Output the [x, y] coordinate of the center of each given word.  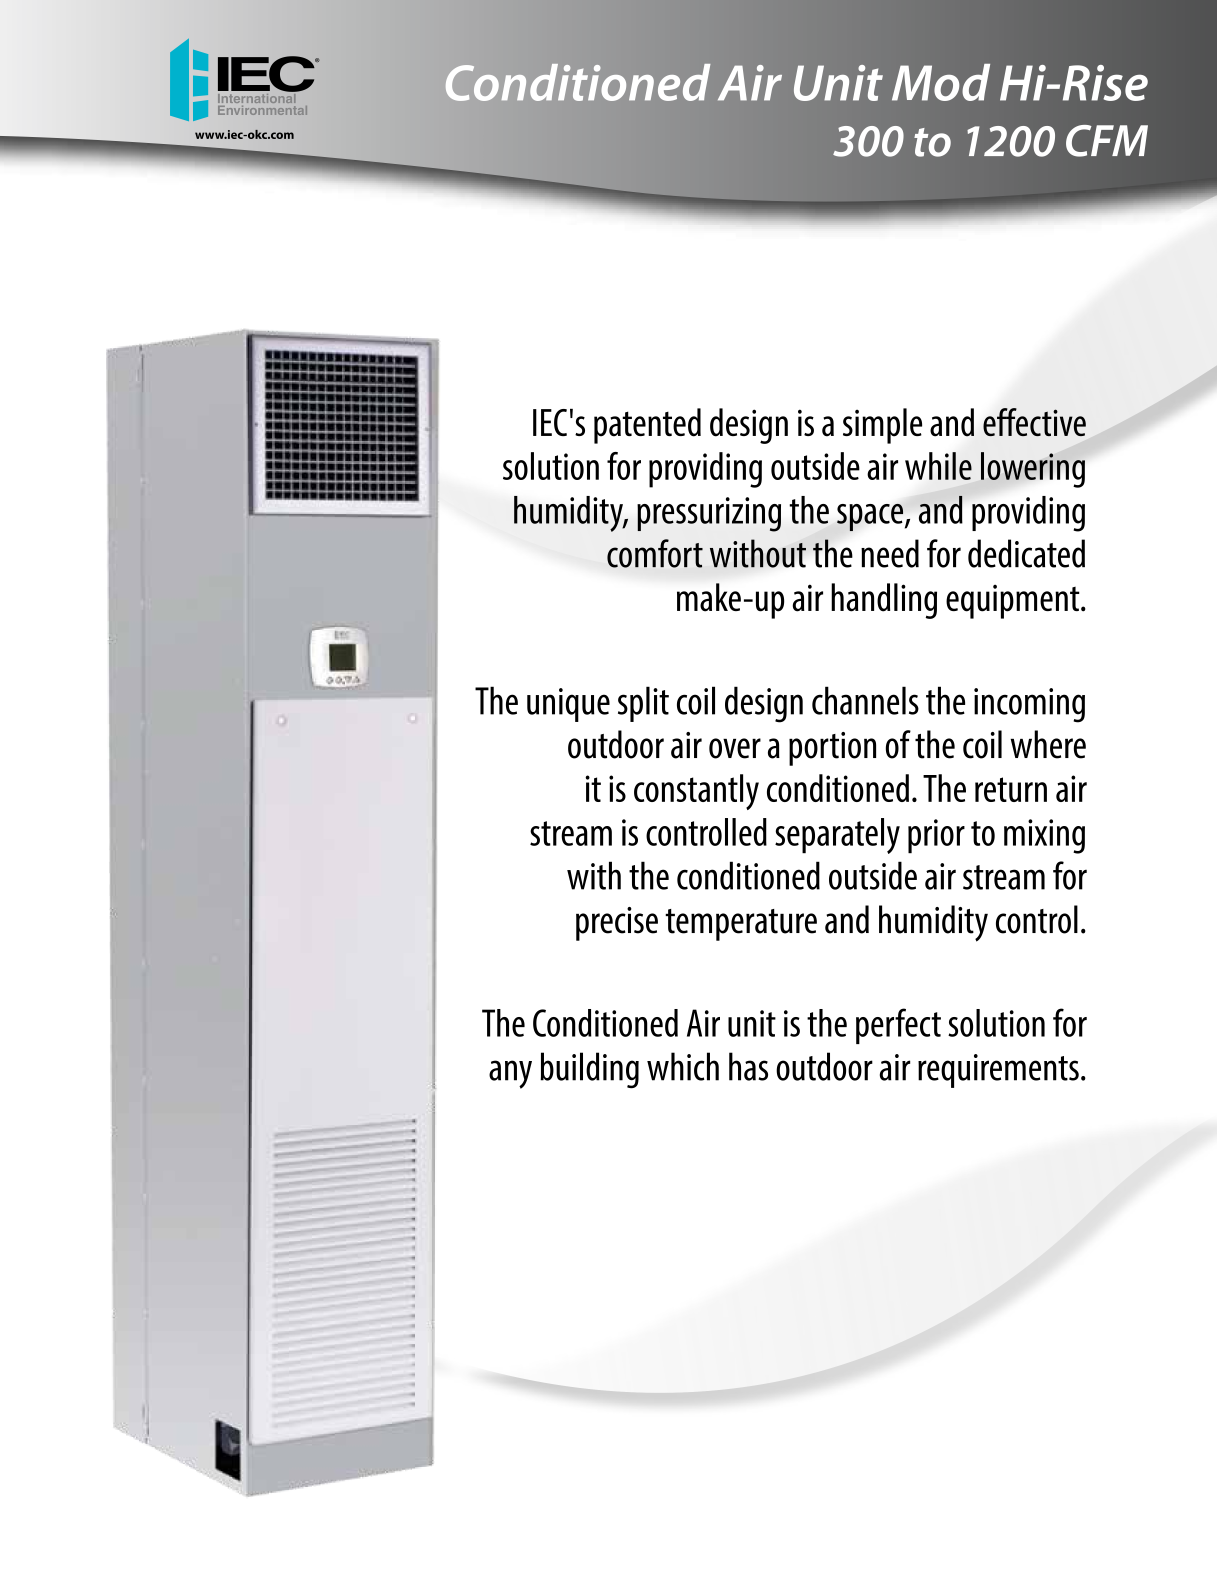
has [748, 1066]
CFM [1107, 141]
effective [1034, 422]
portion [832, 749]
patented [647, 426]
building [589, 1070]
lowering [1033, 470]
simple [882, 426]
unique [568, 705]
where [1048, 744]
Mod [941, 82]
